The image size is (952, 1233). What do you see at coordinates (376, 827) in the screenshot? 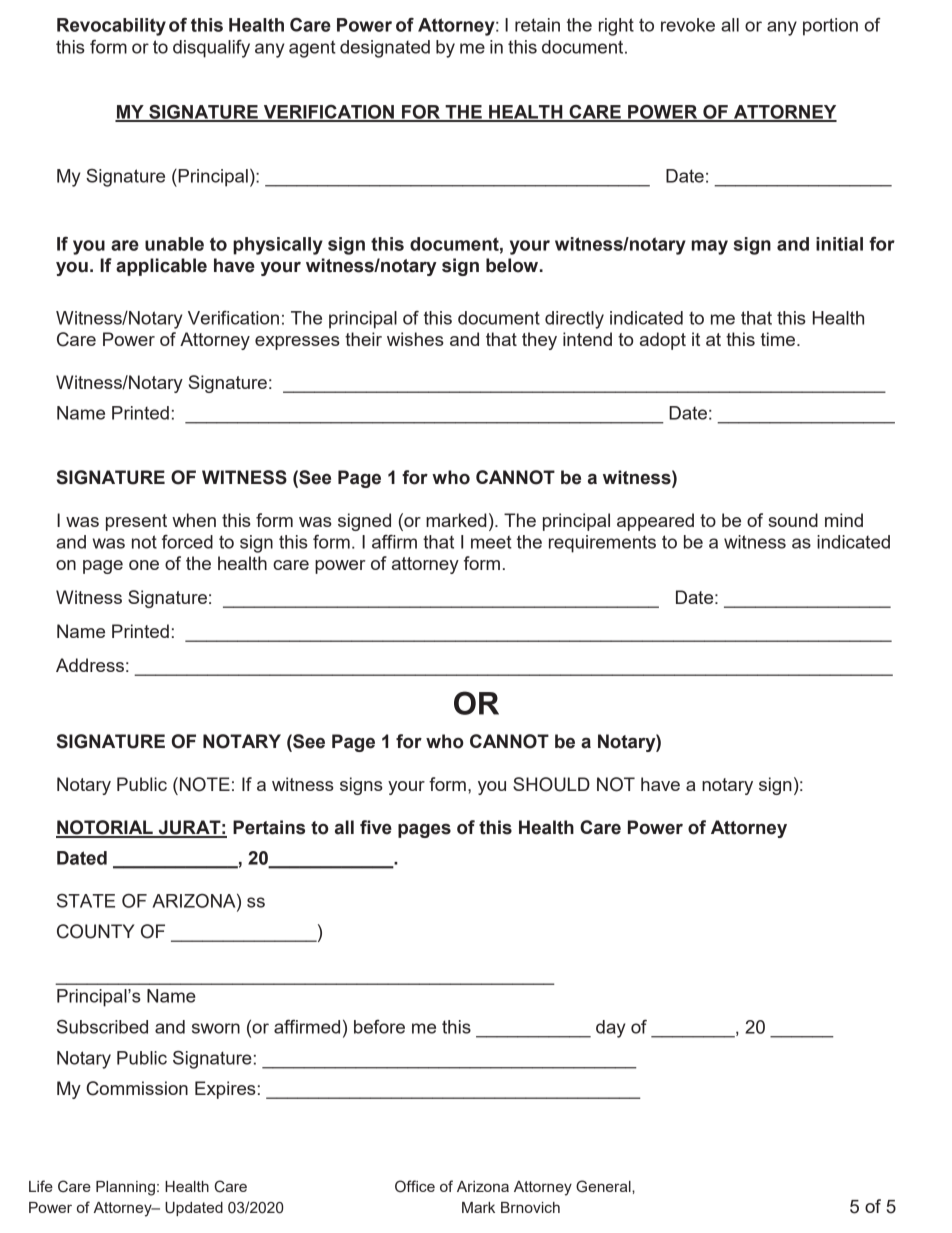
I see `five` at bounding box center [376, 827].
